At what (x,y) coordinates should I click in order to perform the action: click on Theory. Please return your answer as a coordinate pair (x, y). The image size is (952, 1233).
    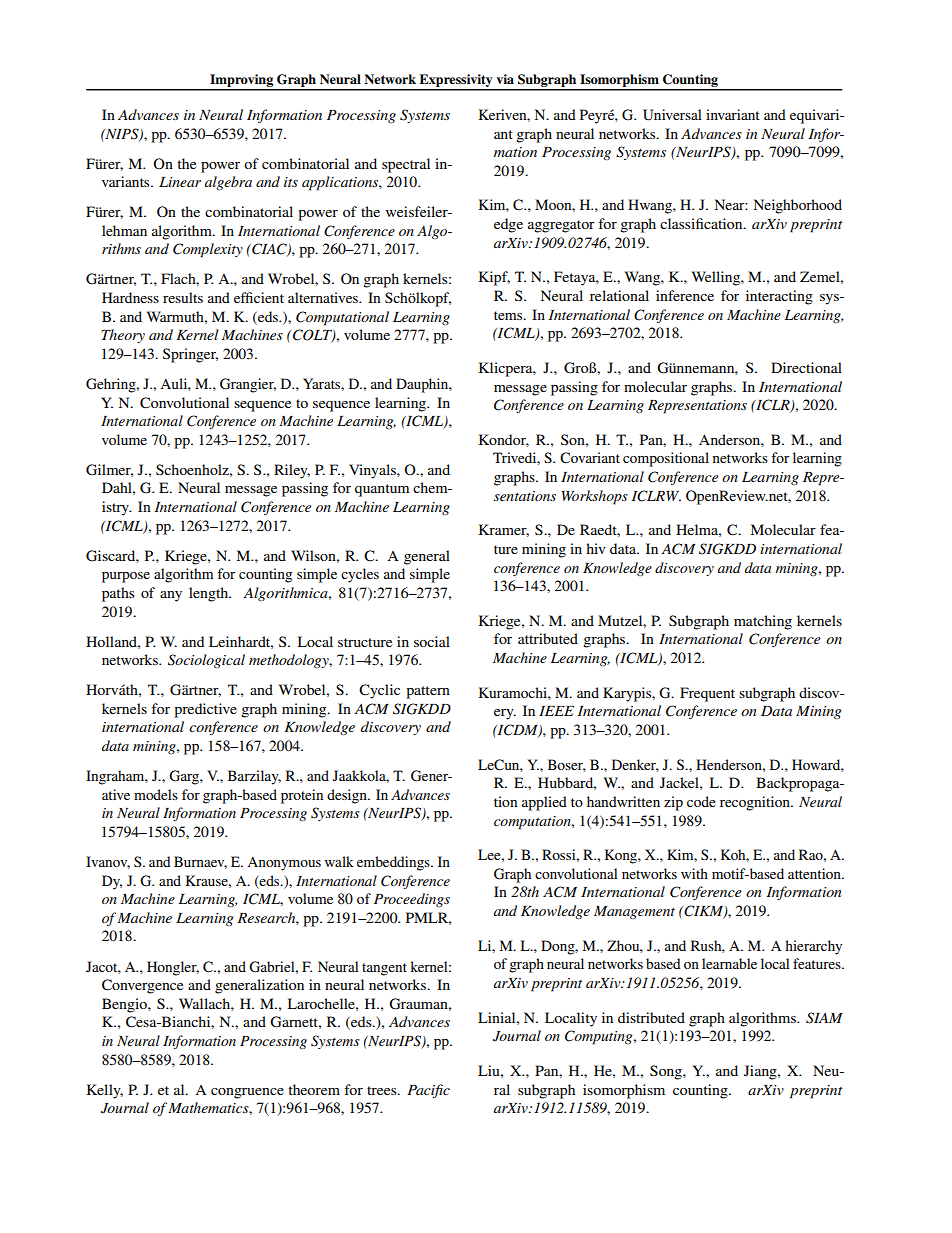
    Looking at the image, I should click on (123, 336).
